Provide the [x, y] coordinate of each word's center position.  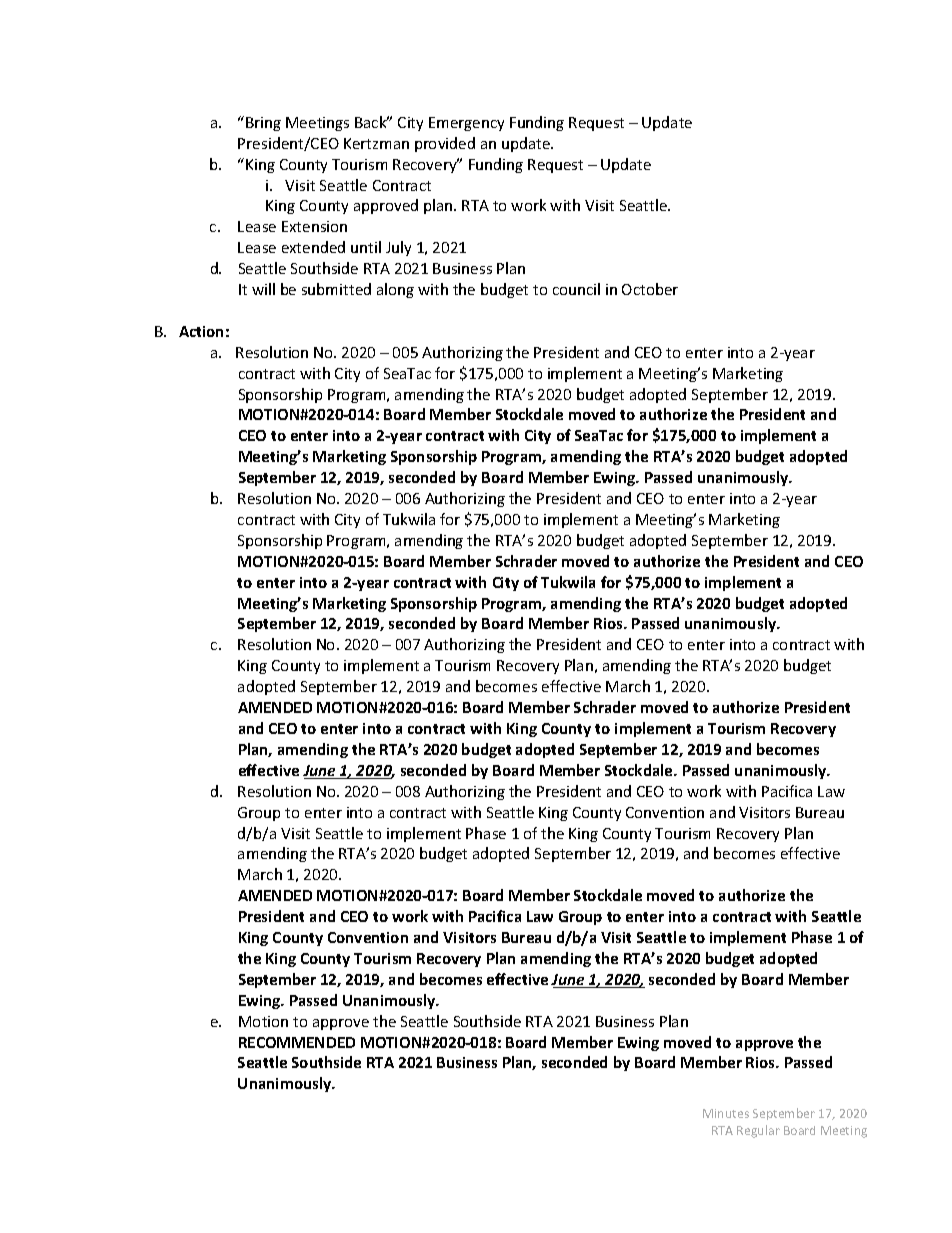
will [263, 289]
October [650, 289]
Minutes [726, 1113]
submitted [336, 289]
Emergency [466, 124]
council [576, 289]
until [366, 247]
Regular [758, 1131]
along [395, 290]
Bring [263, 124]
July [398, 248]
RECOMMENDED [297, 1042]
